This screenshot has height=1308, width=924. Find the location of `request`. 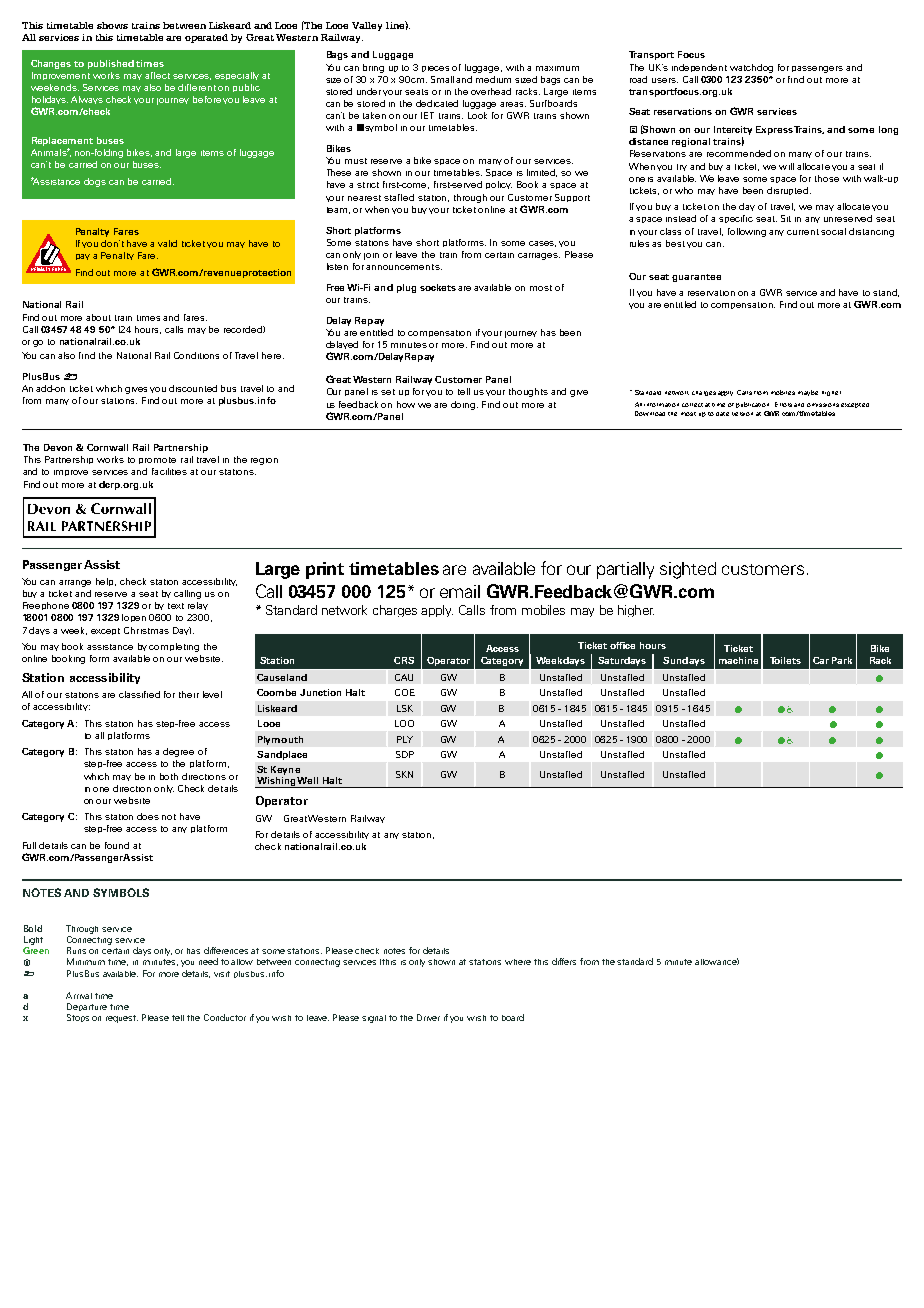

request is located at coordinates (122, 1019).
